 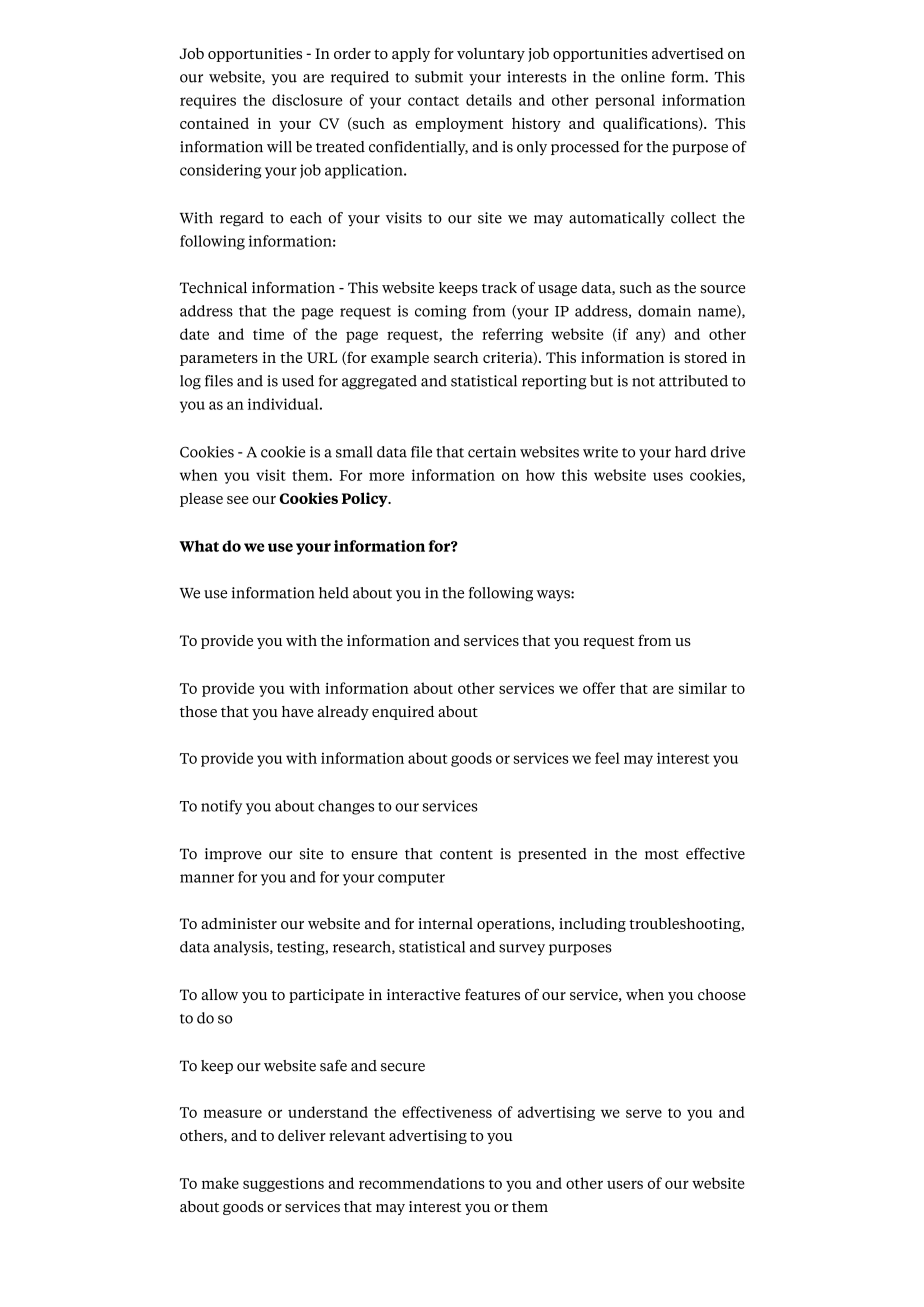 What do you see at coordinates (703, 688) in the screenshot?
I see `similar` at bounding box center [703, 688].
